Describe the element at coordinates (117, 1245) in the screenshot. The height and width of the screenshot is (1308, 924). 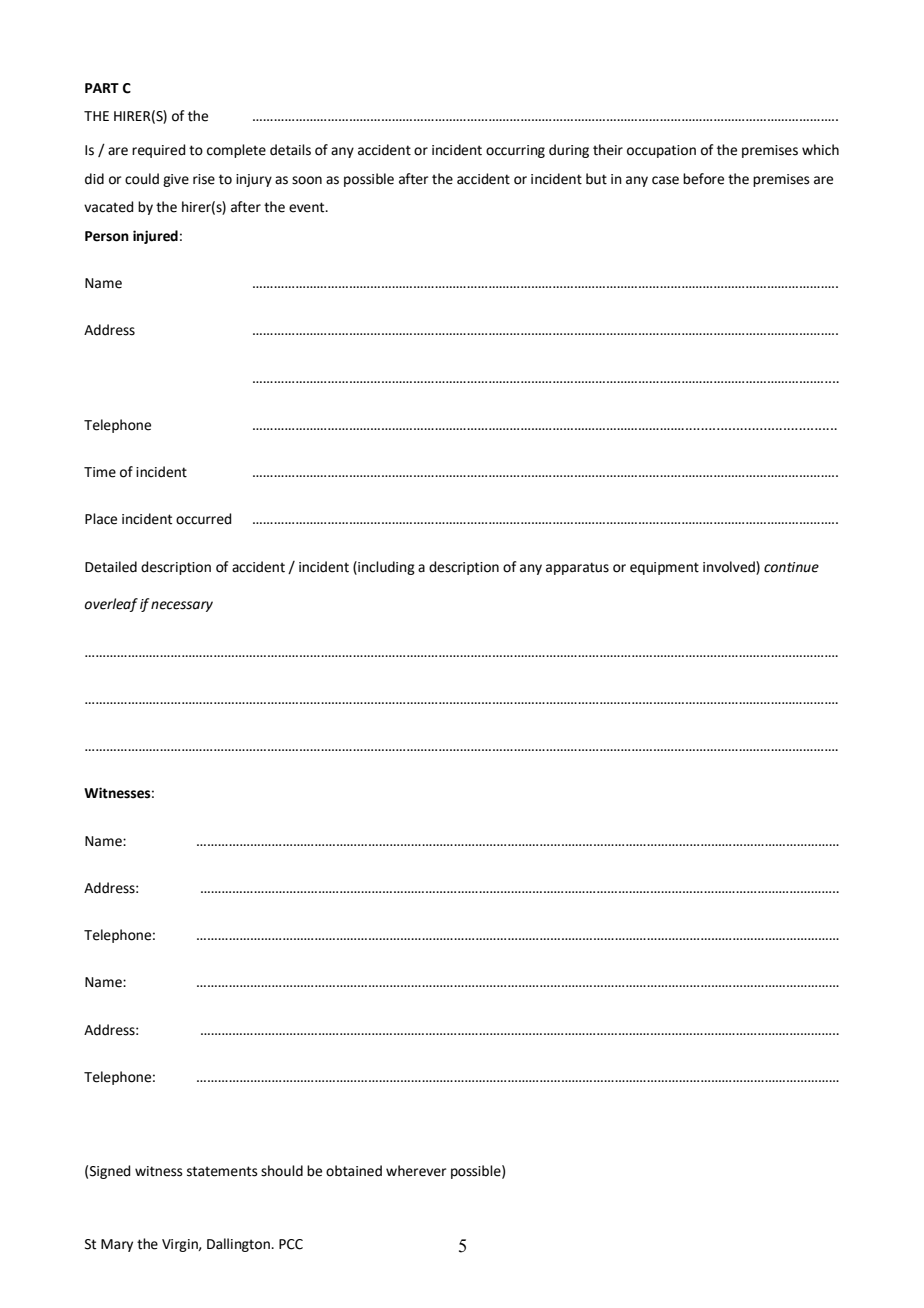
I see `Mary` at that location.
